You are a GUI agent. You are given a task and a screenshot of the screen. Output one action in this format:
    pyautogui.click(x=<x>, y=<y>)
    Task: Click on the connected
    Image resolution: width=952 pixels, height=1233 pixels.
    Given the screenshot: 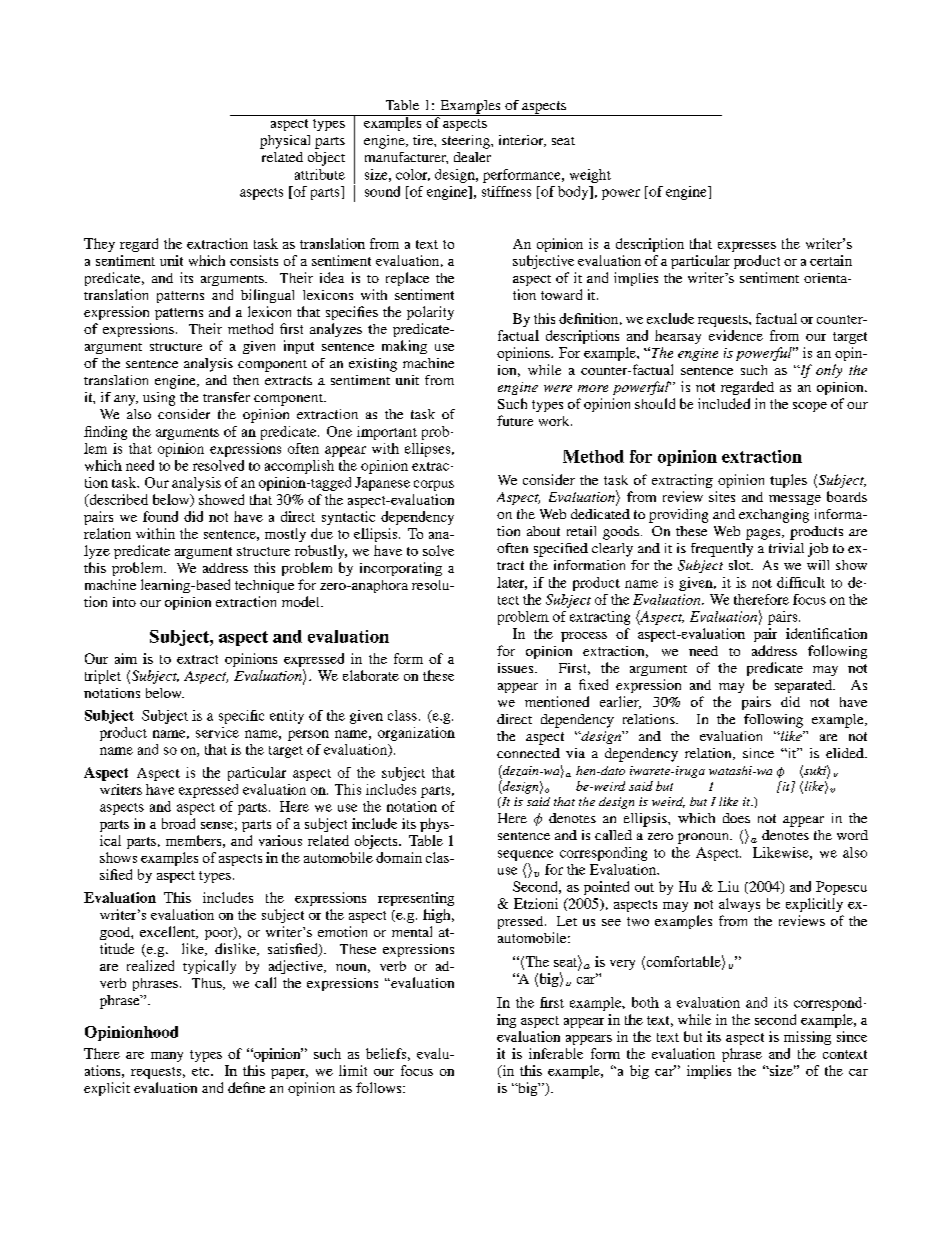 What is the action you would take?
    pyautogui.click(x=528, y=753)
